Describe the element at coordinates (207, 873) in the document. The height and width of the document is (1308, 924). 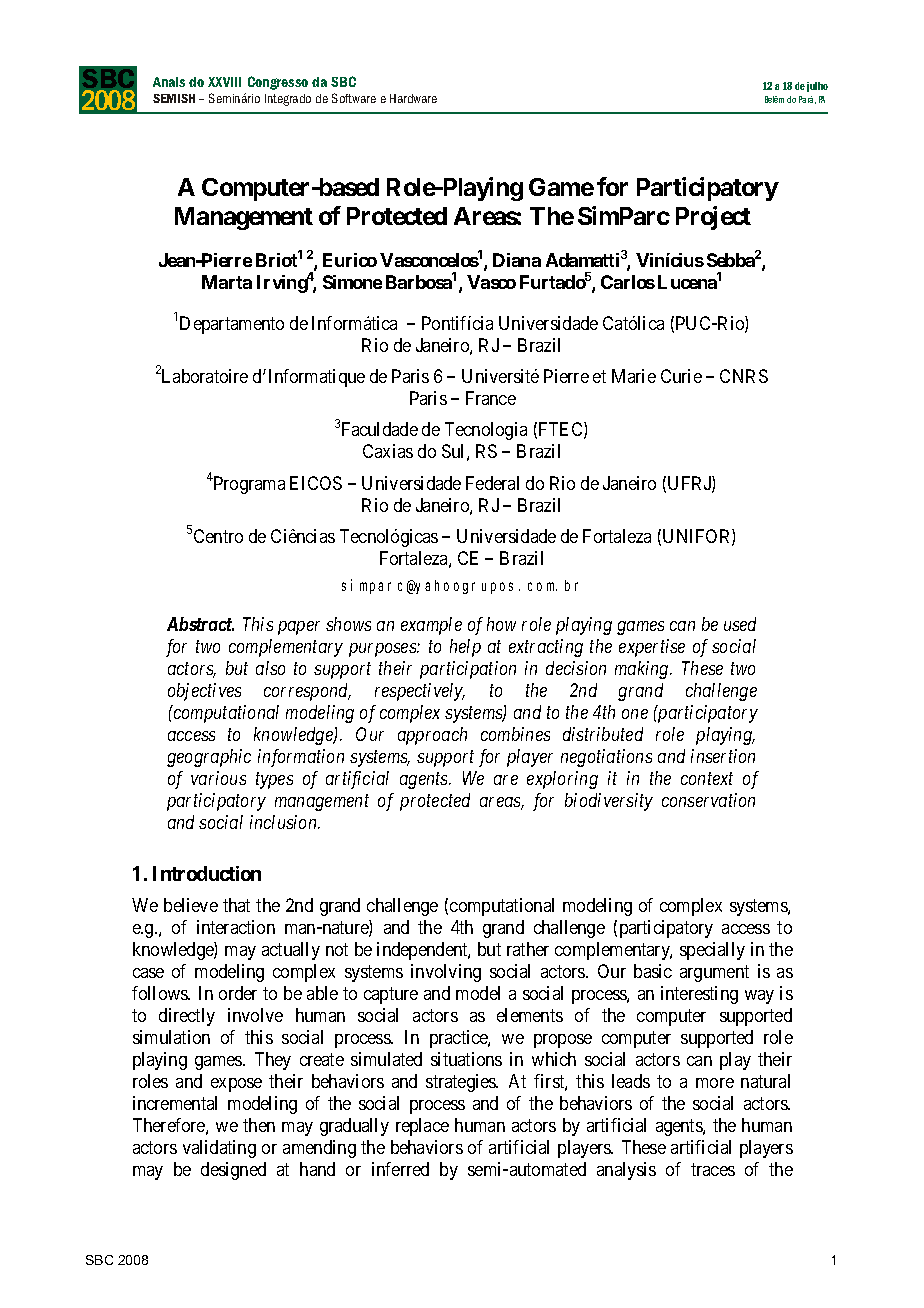
I see `Introduction` at that location.
